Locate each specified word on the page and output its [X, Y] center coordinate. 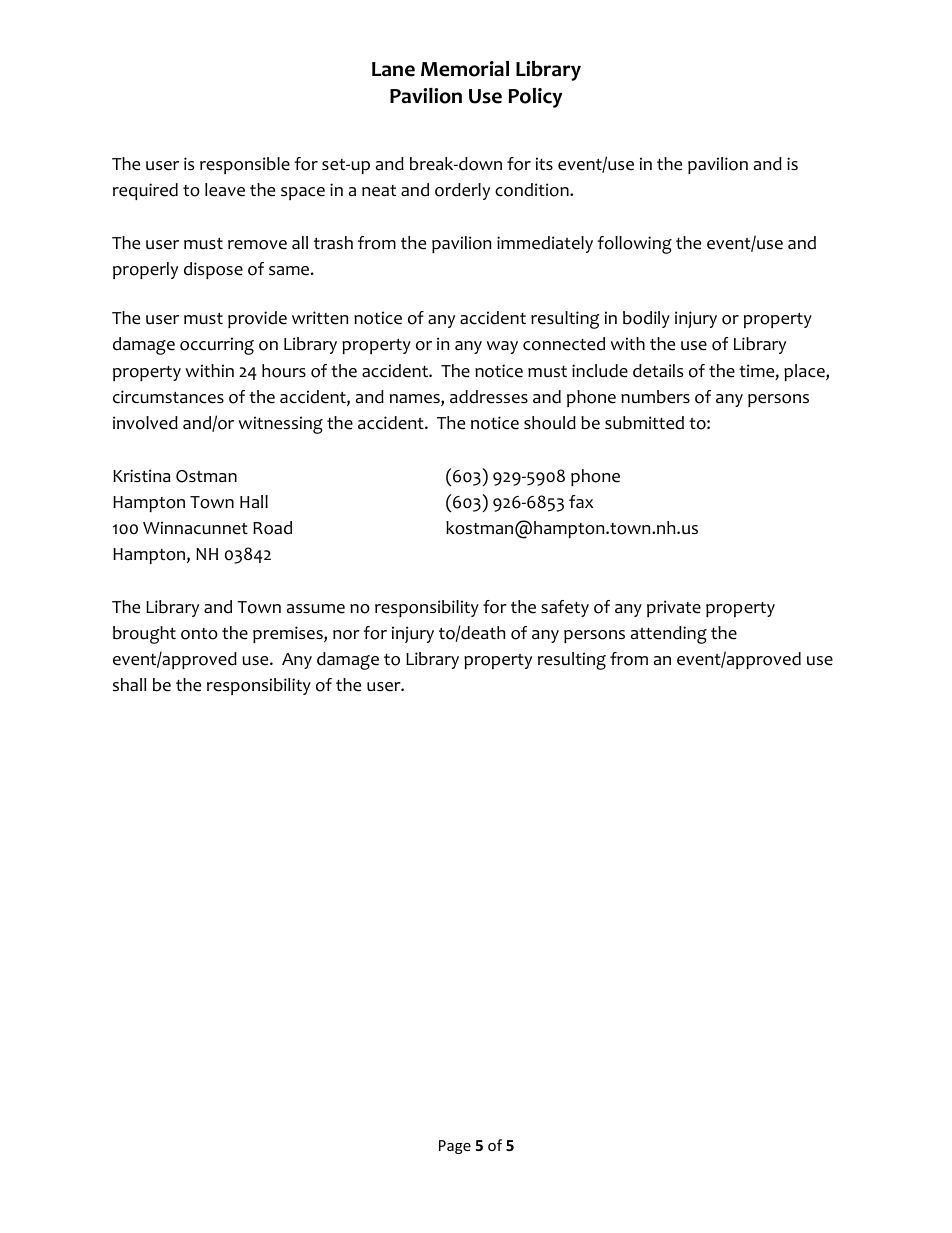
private [674, 608]
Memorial [465, 69]
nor [346, 635]
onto [199, 634]
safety [565, 608]
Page [455, 1147]
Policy [535, 98]
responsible [245, 165]
